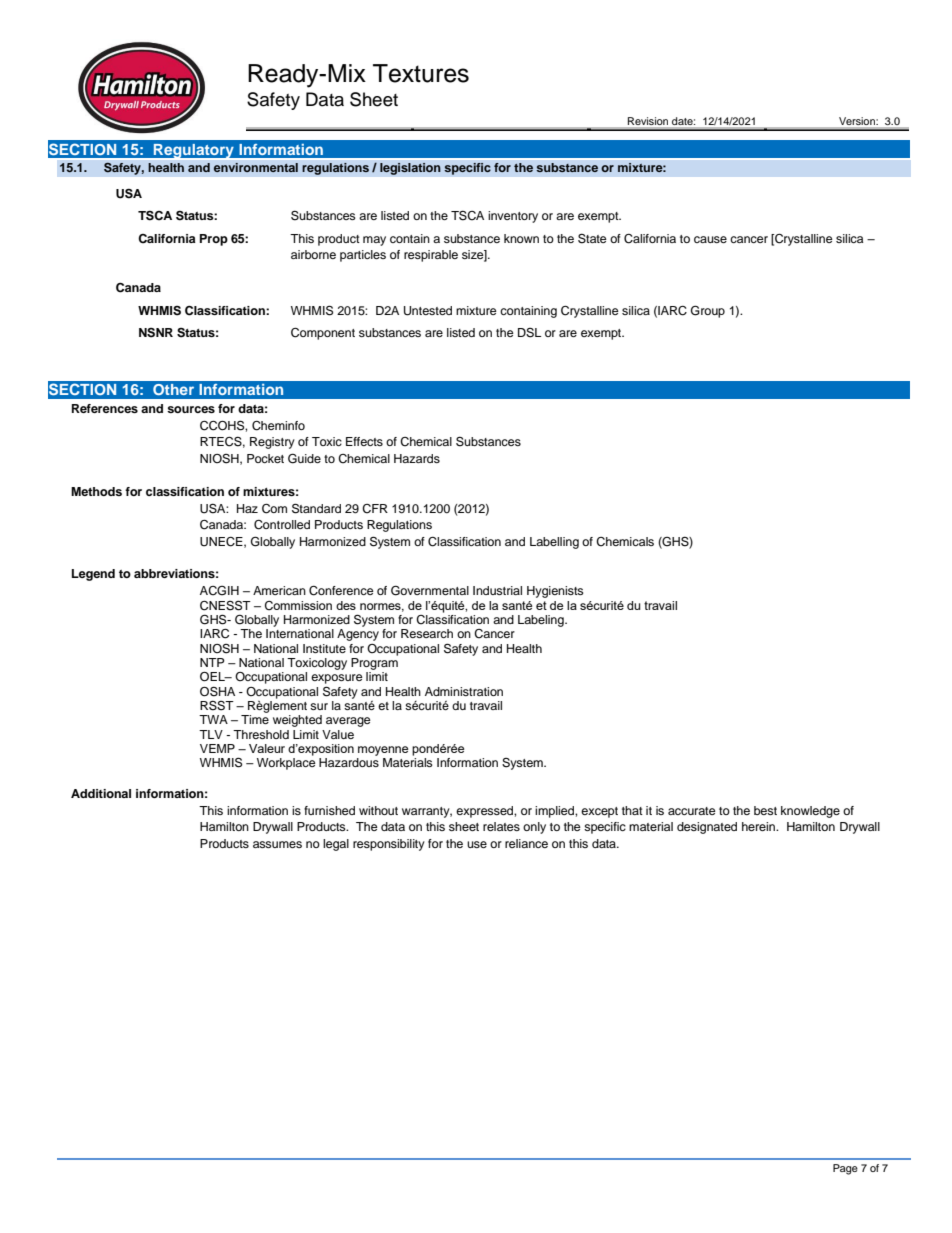  I want to click on Page, so click(845, 1169).
